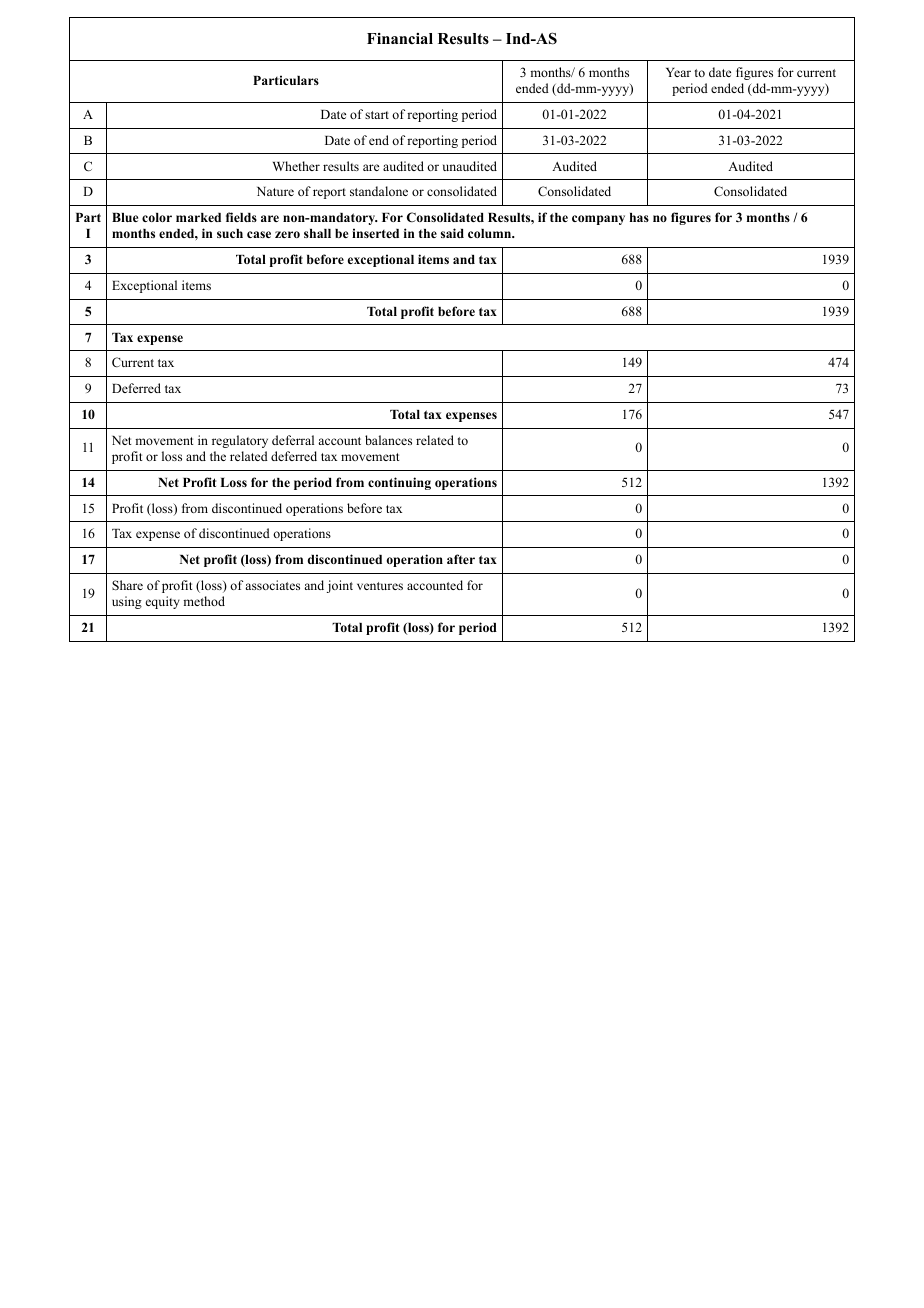  I want to click on Financial, so click(400, 38).
